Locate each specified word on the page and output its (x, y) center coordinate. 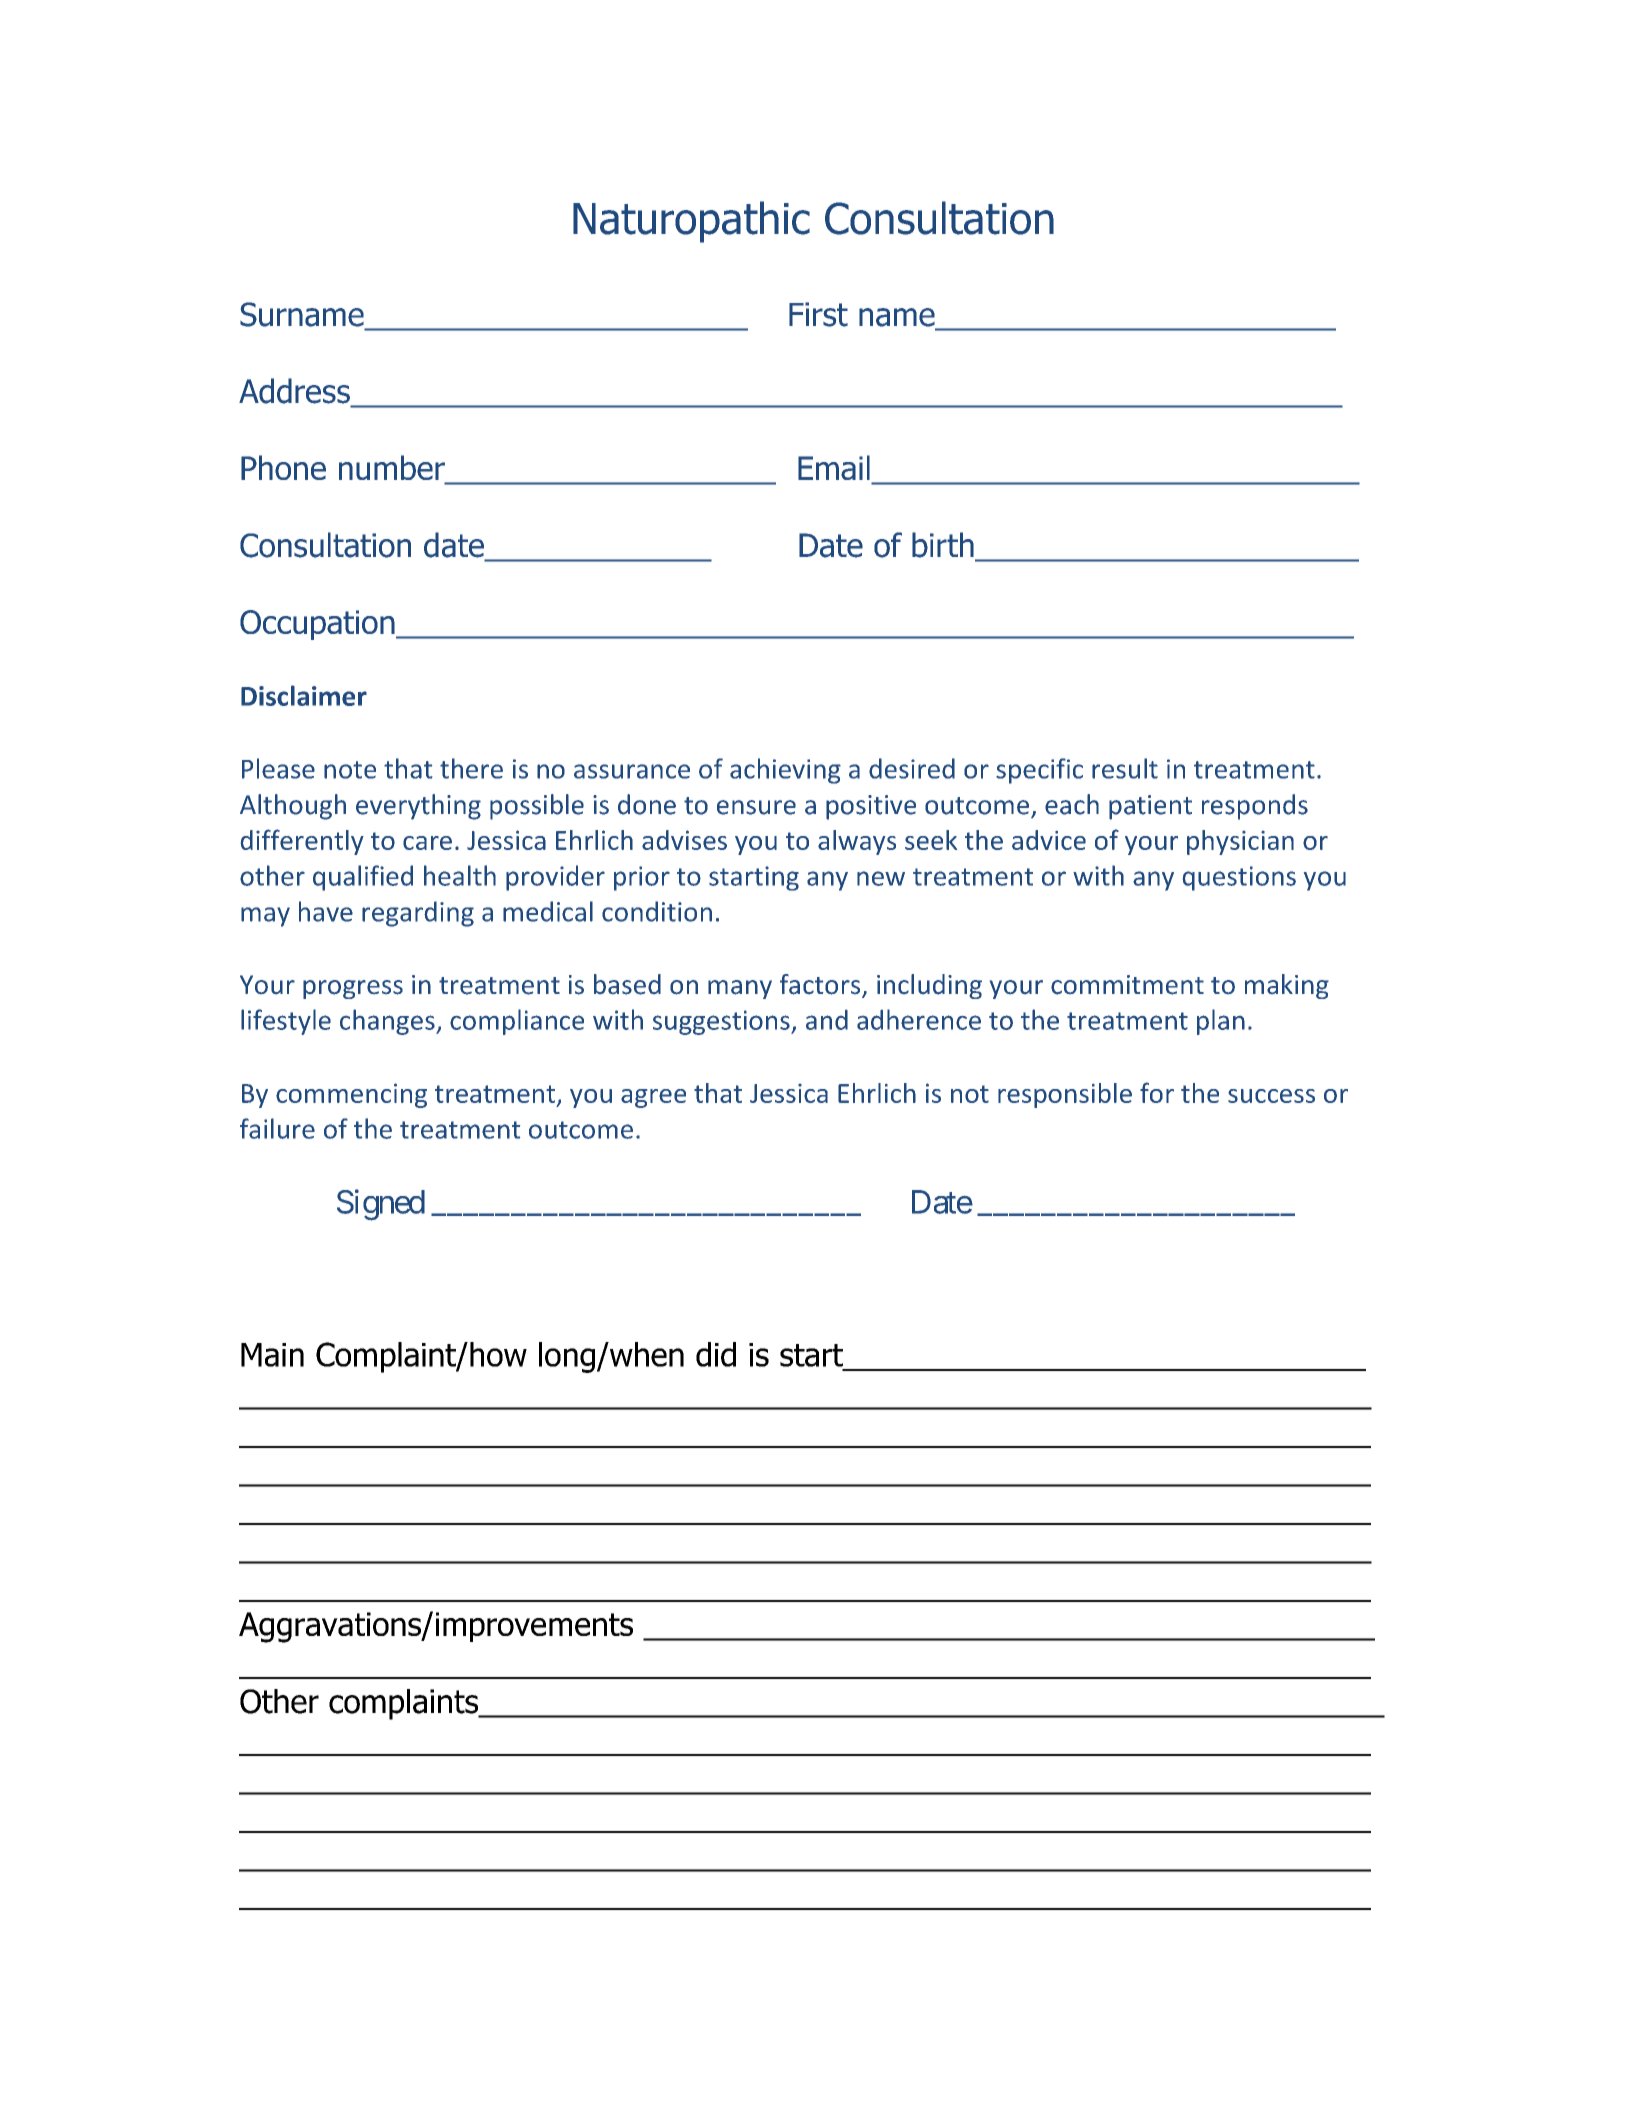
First (818, 314)
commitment (1127, 985)
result (1125, 768)
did (716, 1354)
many (740, 989)
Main (272, 1355)
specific (1039, 771)
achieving (785, 771)
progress (353, 989)
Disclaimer (304, 695)
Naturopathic (691, 222)
